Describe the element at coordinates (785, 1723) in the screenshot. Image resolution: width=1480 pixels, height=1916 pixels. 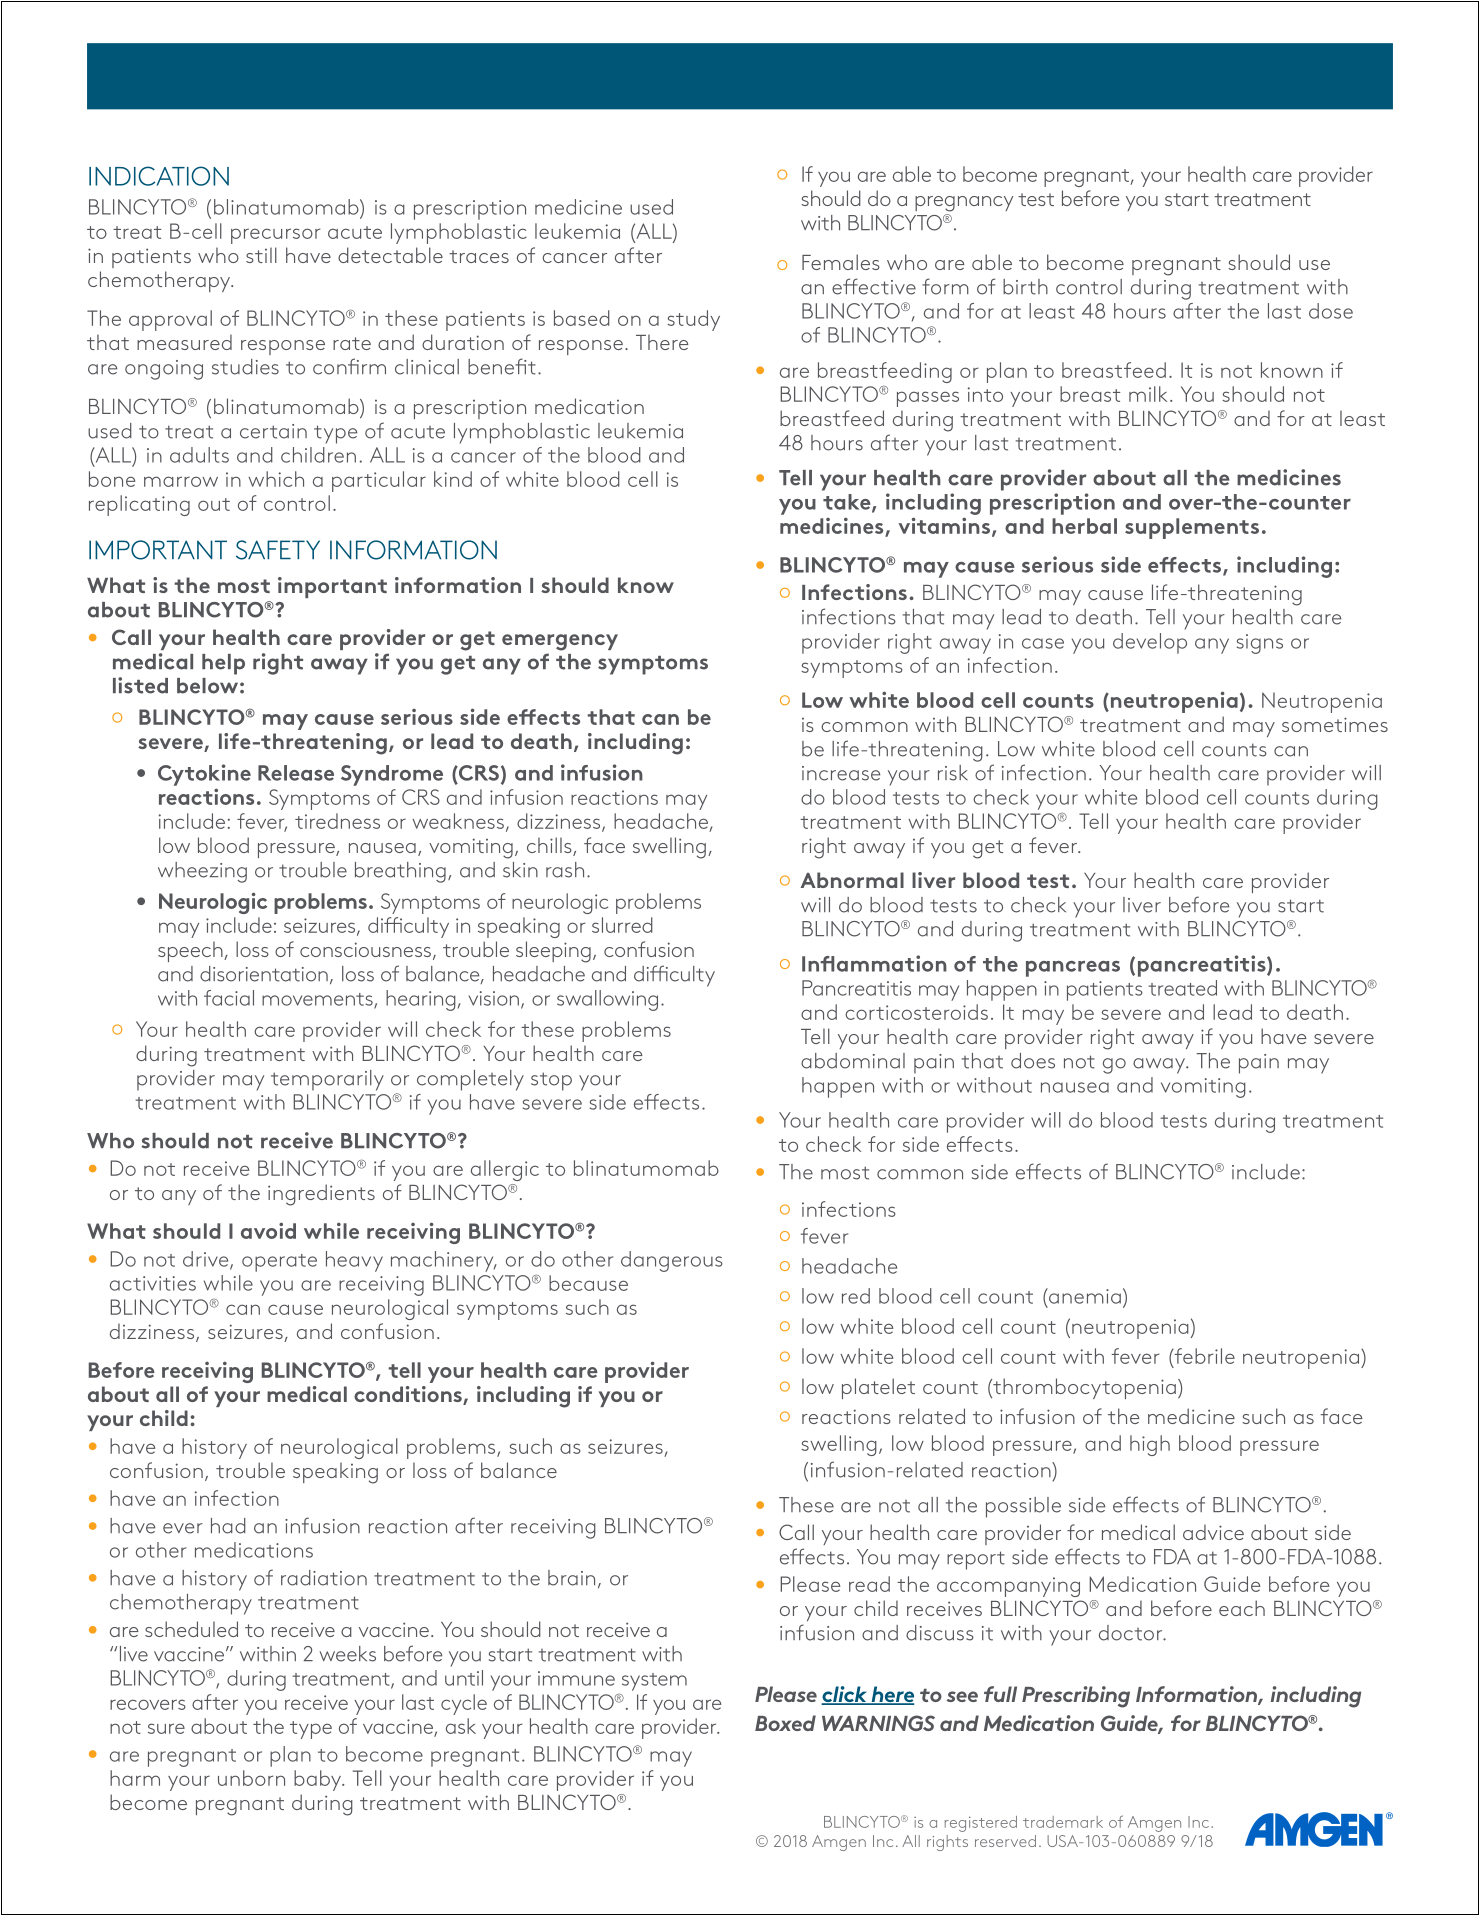
I see `Boxed` at that location.
